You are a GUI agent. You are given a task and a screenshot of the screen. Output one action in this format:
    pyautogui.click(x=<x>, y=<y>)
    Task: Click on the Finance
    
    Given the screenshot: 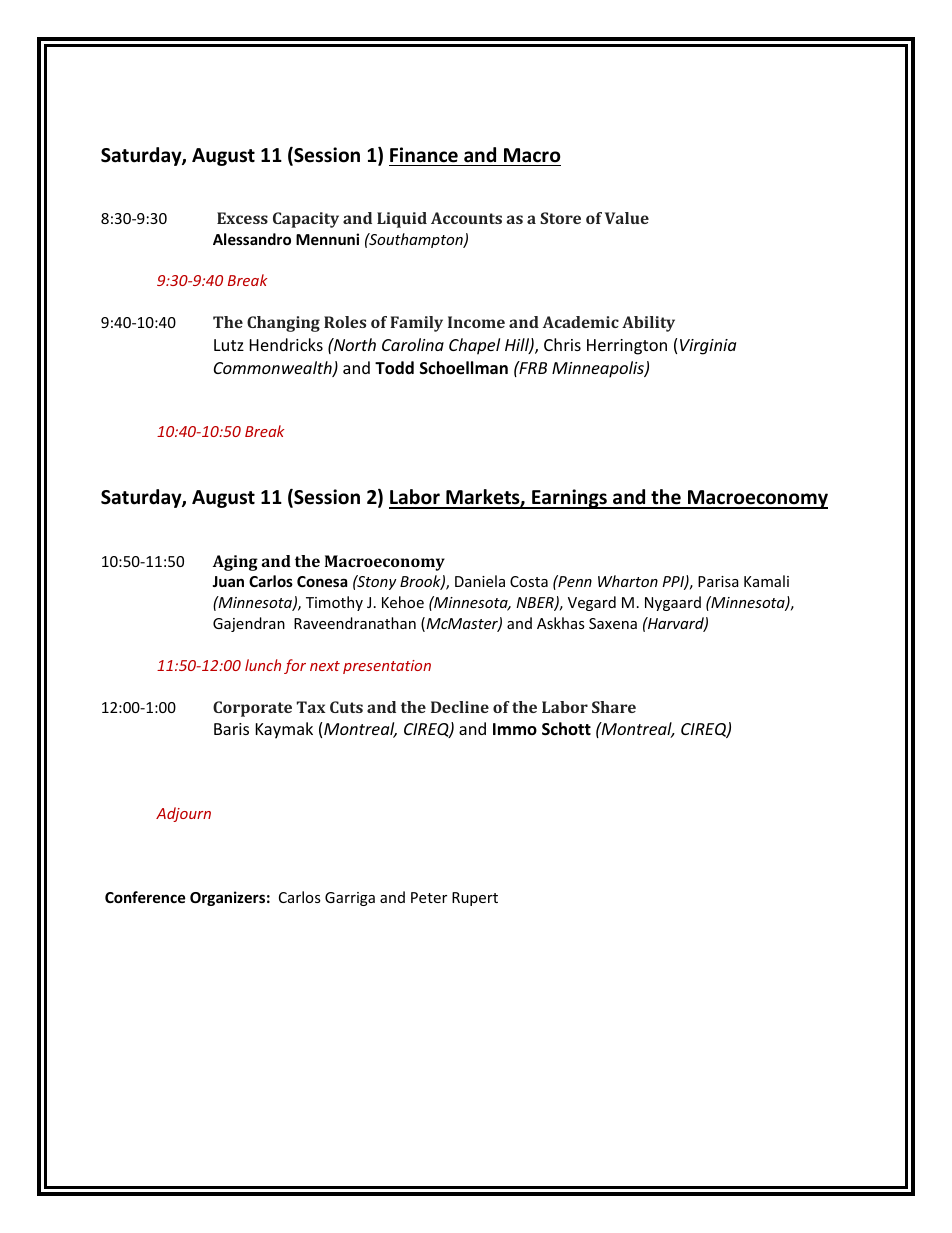 What is the action you would take?
    pyautogui.click(x=424, y=155)
